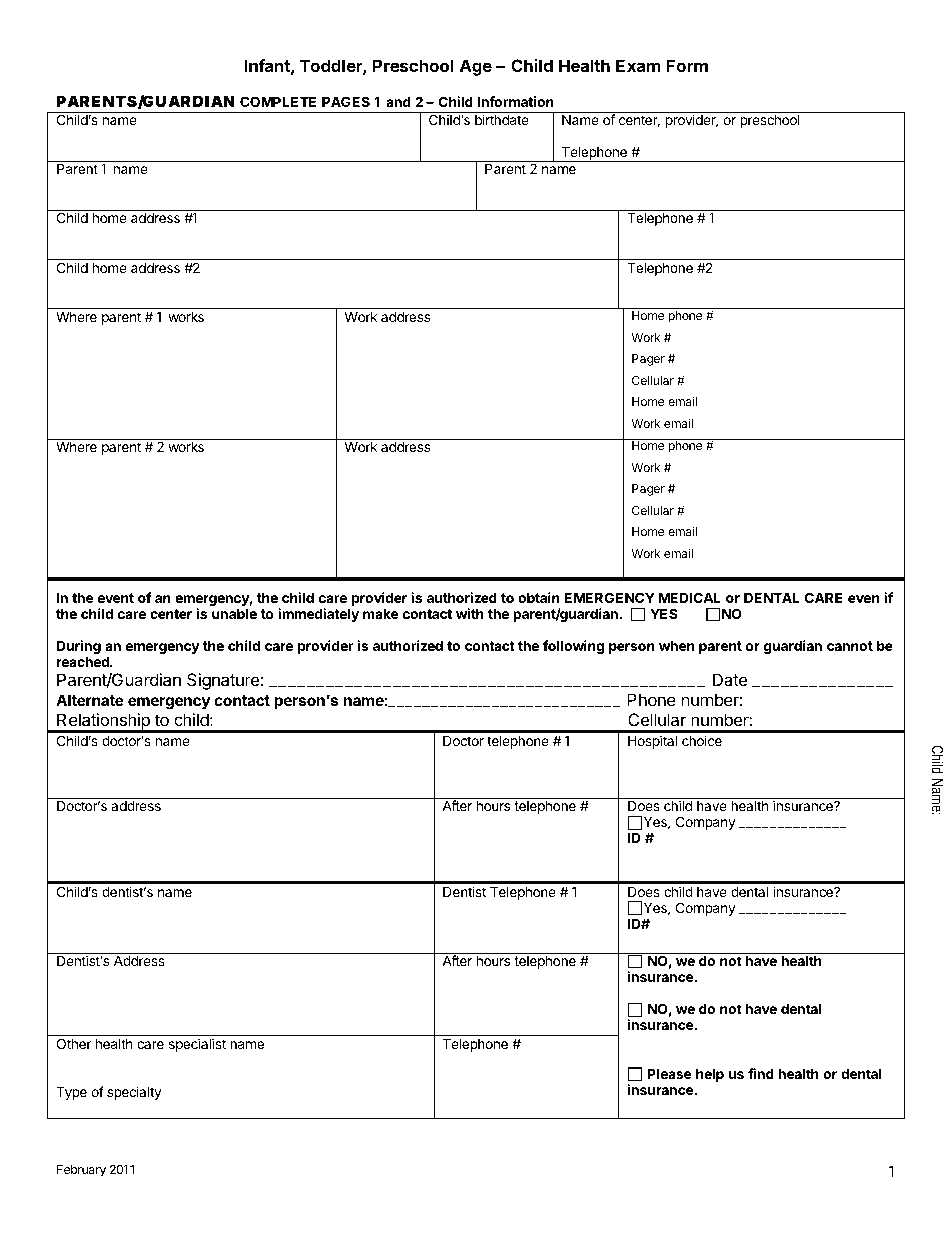  Describe the element at coordinates (670, 1073) in the screenshot. I see `Please` at that location.
